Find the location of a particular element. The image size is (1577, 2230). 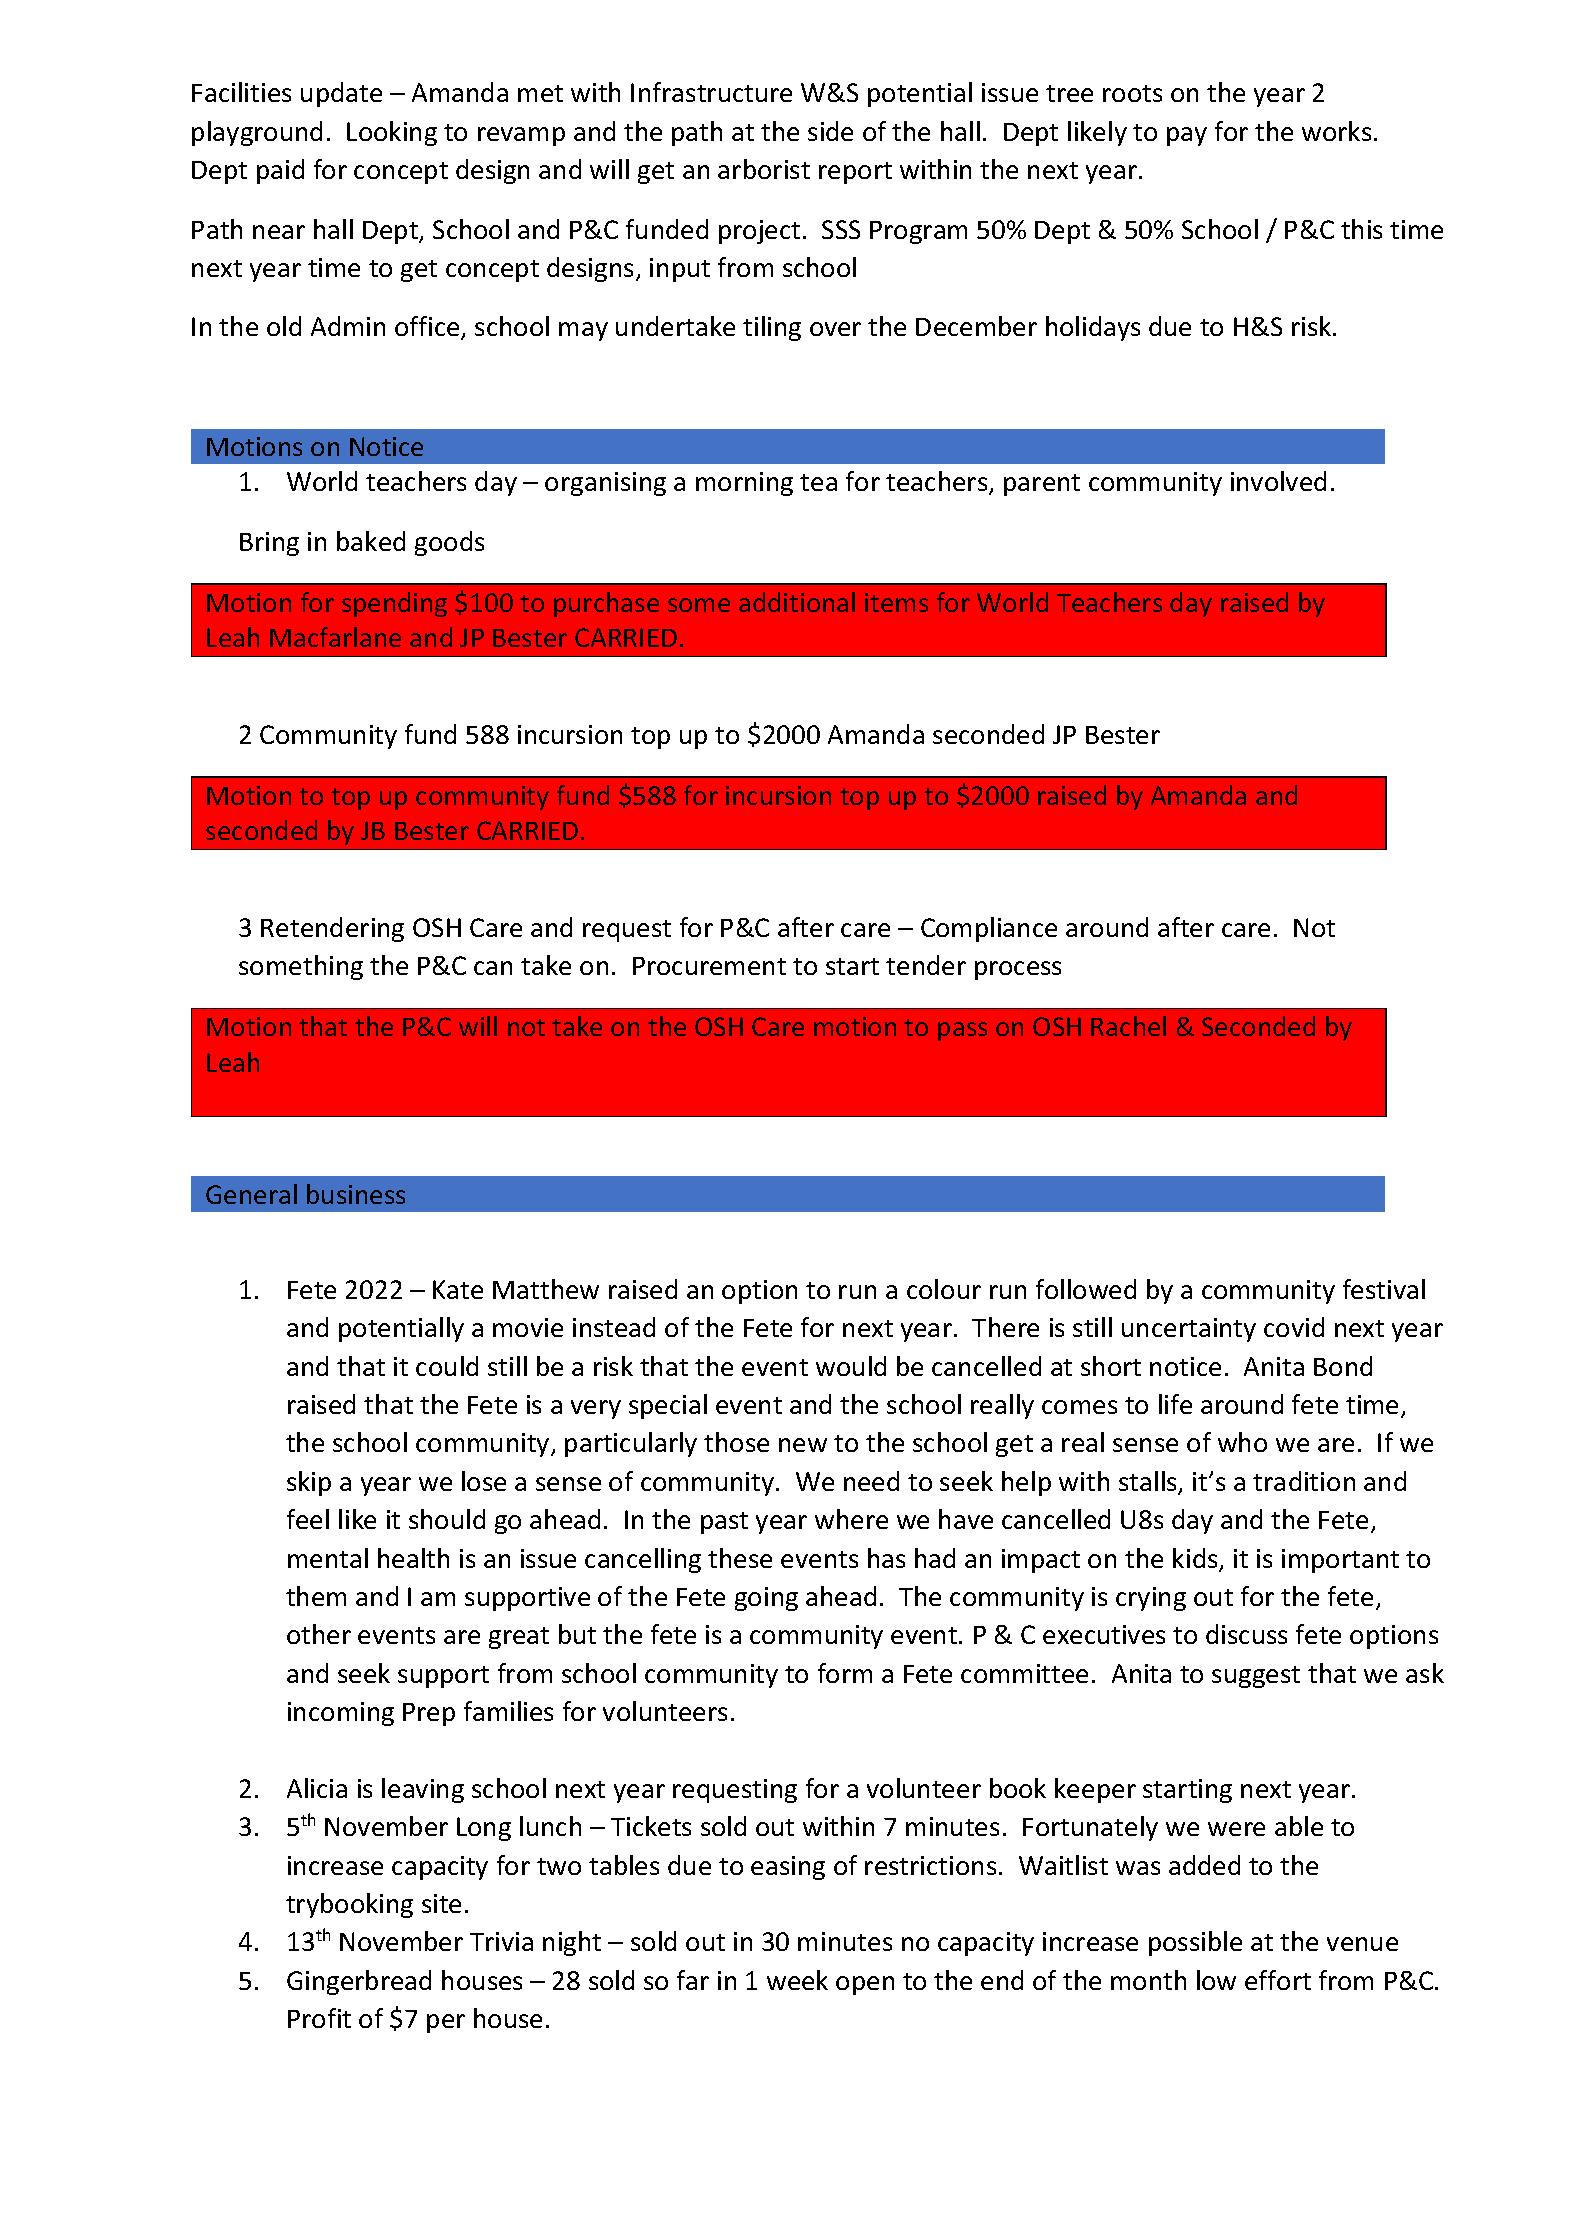

Macfarlane is located at coordinates (335, 637).
